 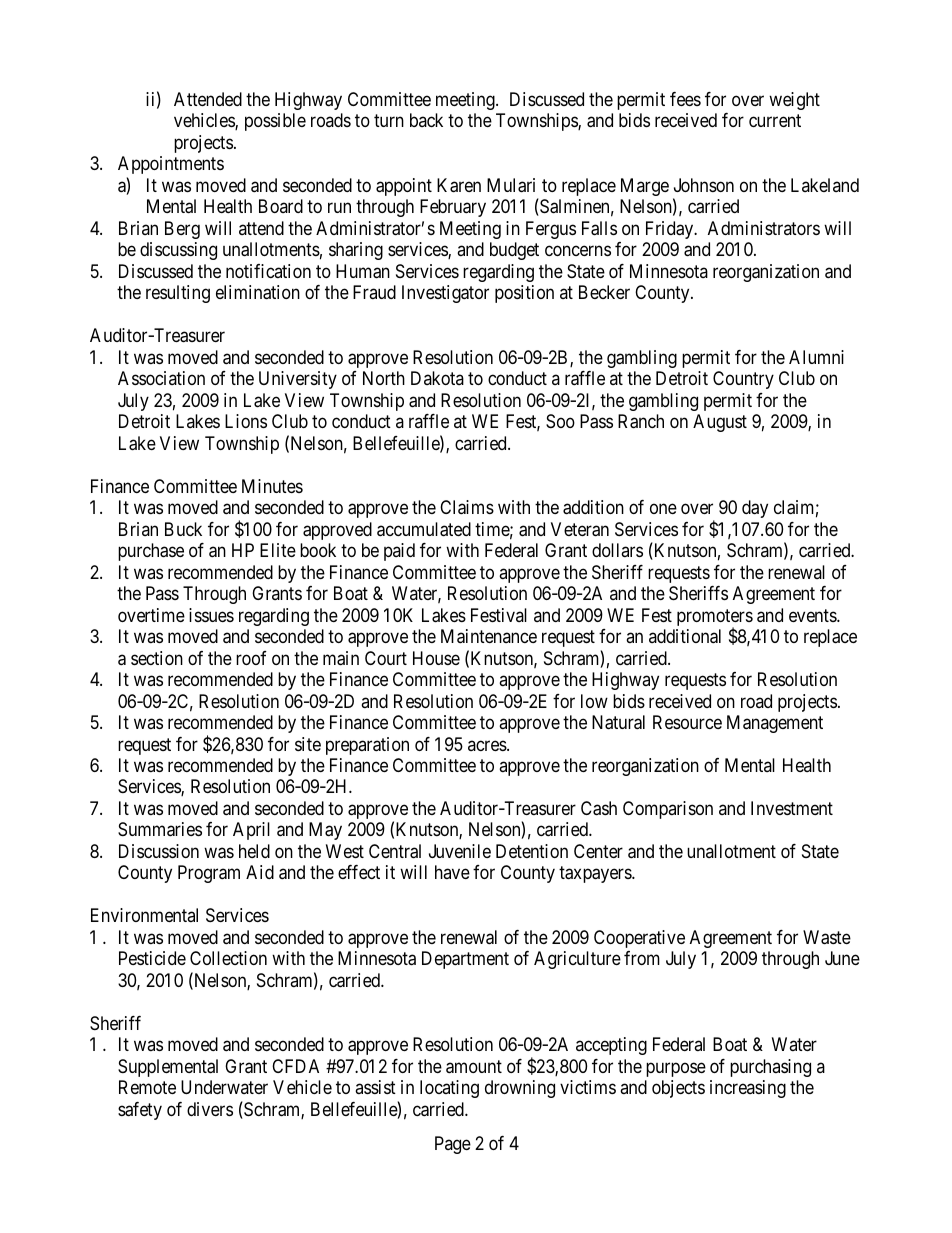 I want to click on House, so click(x=436, y=658).
